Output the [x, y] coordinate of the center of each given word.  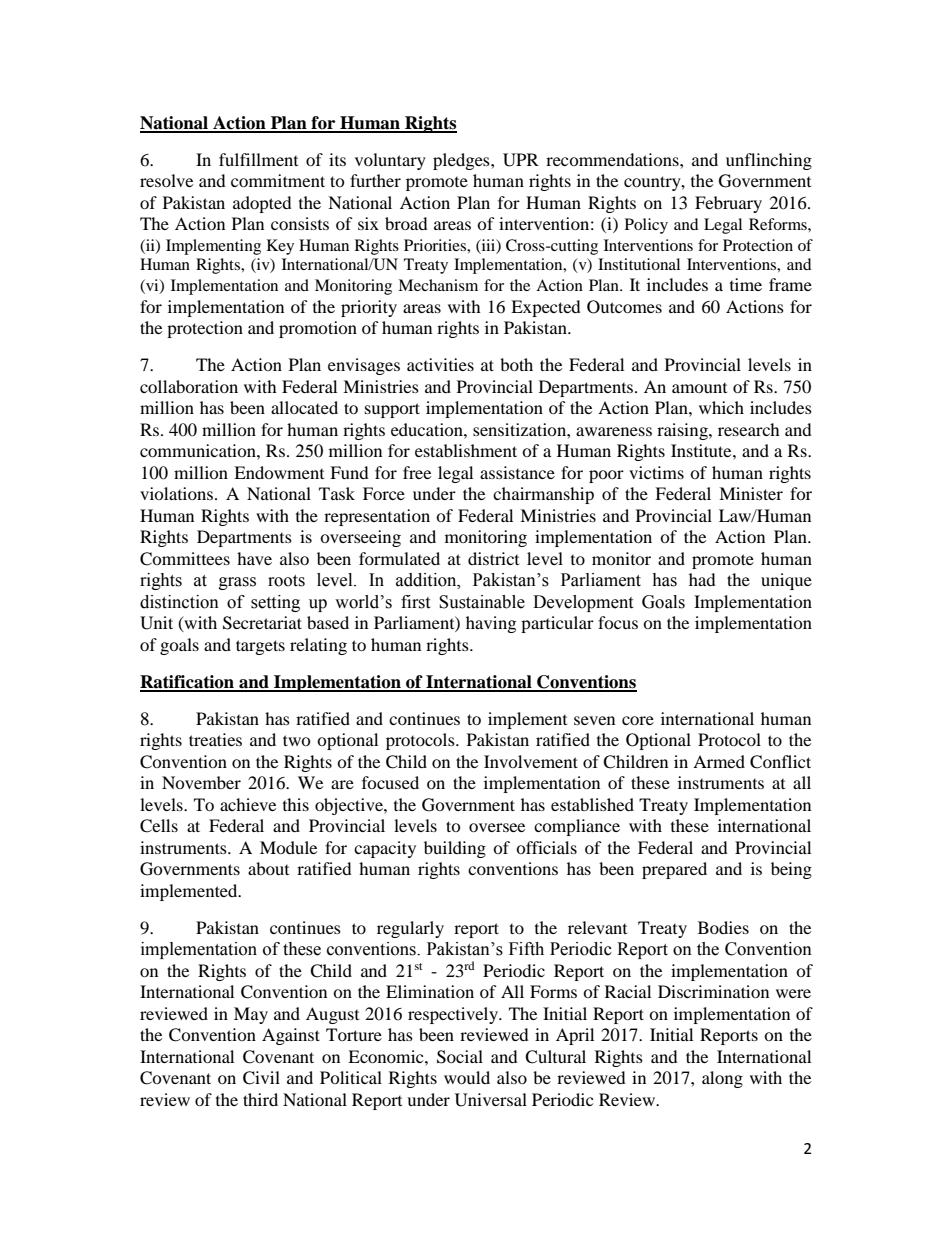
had [702, 579]
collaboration [189, 386]
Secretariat [262, 623]
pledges [462, 161]
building [455, 849]
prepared [674, 870]
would [467, 1077]
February [728, 204]
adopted [262, 204]
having [491, 624]
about [268, 868]
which [721, 407]
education [428, 429]
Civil [261, 1078]
